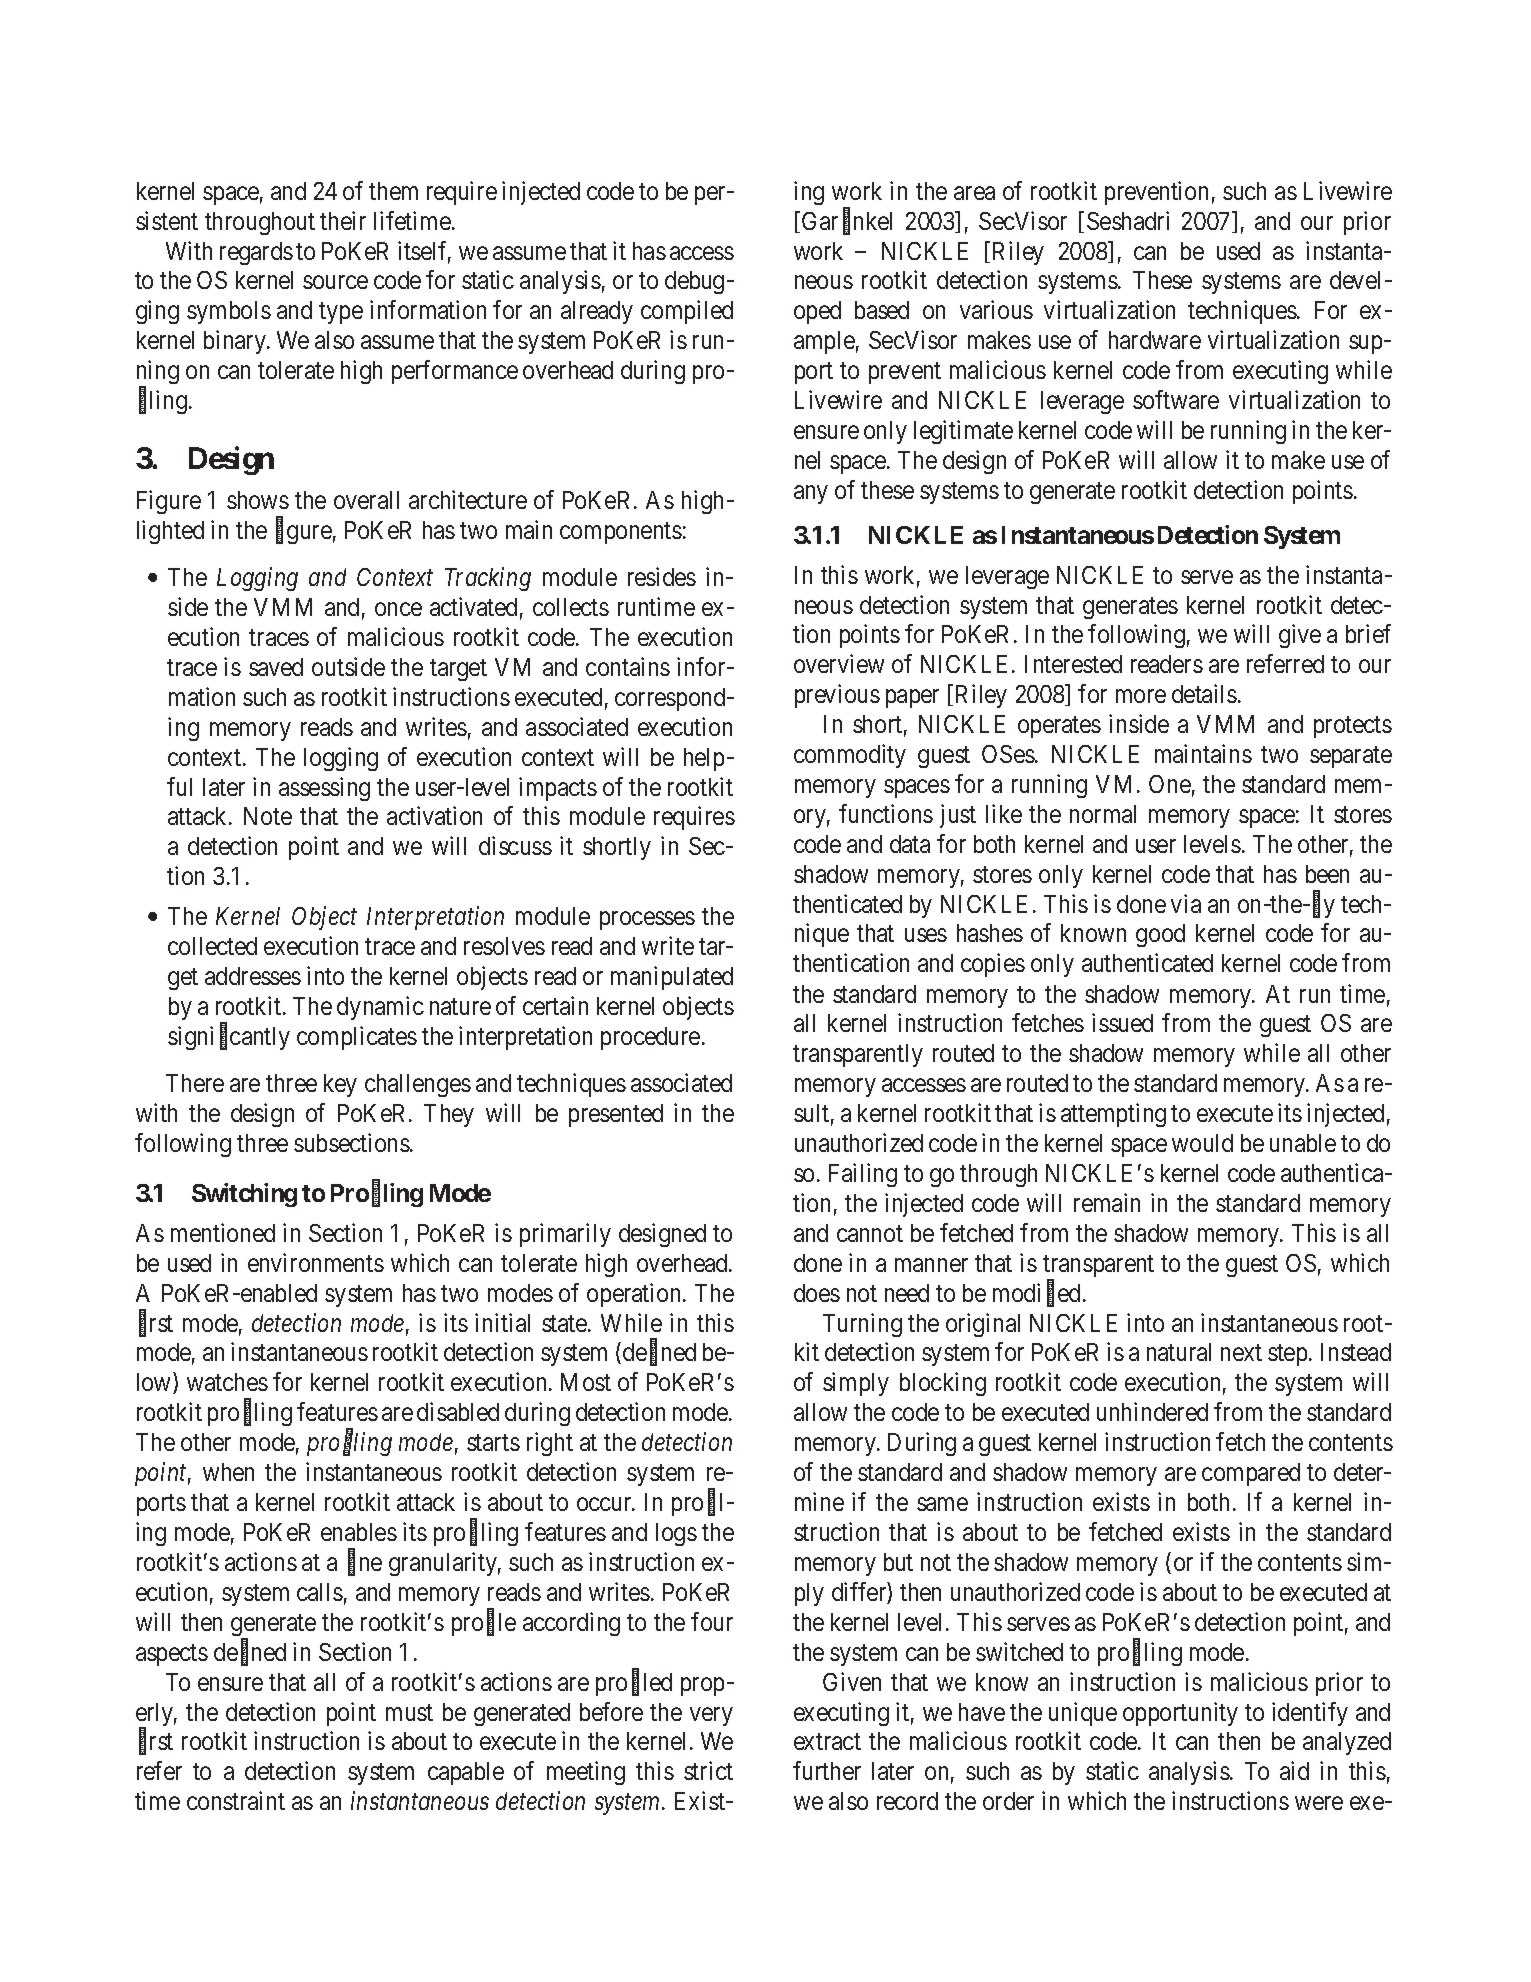 The image size is (1531, 1982). Describe the element at coordinates (827, 1742) in the screenshot. I see `extract` at that location.
